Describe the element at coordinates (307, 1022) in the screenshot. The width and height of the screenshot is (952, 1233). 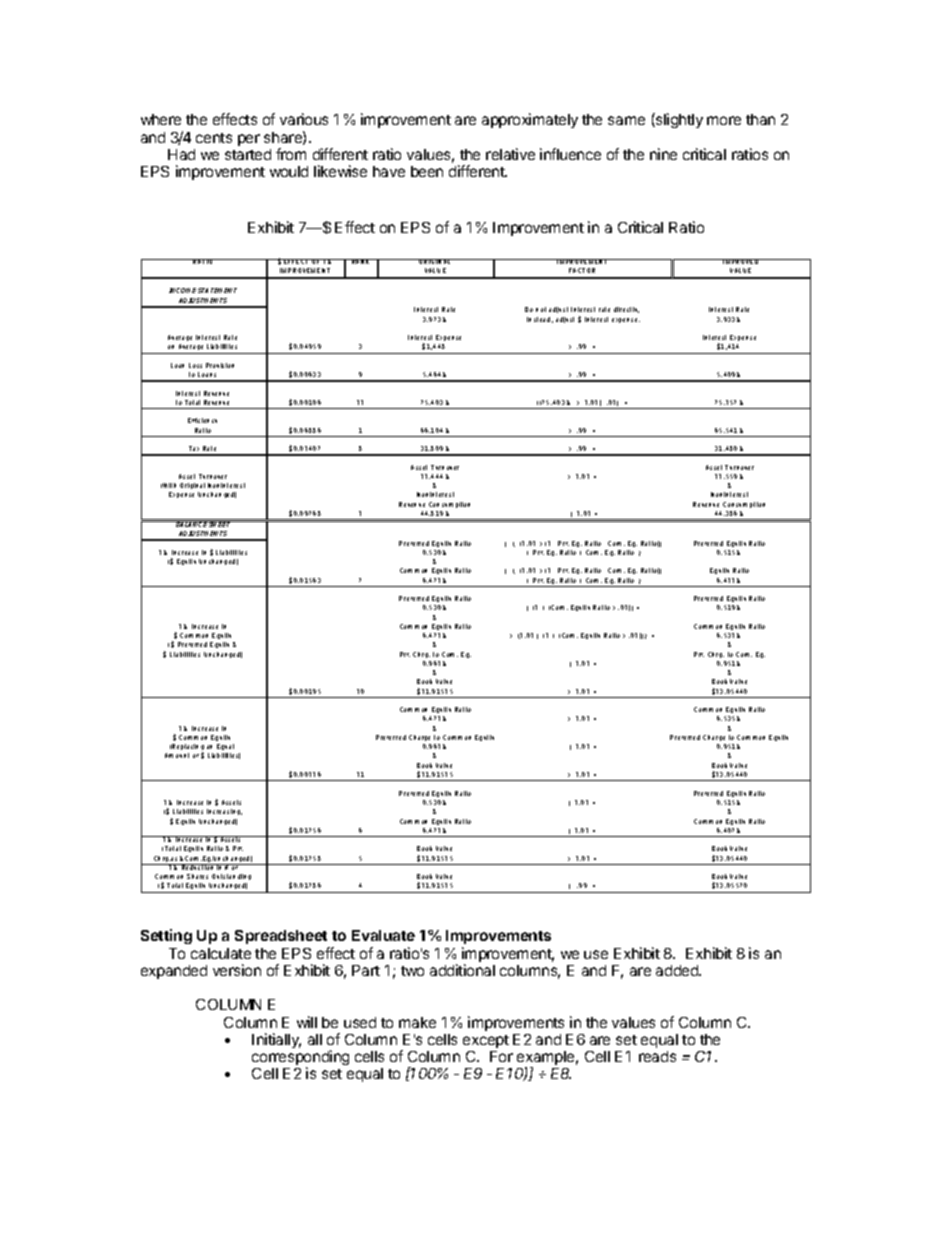
I see `will` at that location.
